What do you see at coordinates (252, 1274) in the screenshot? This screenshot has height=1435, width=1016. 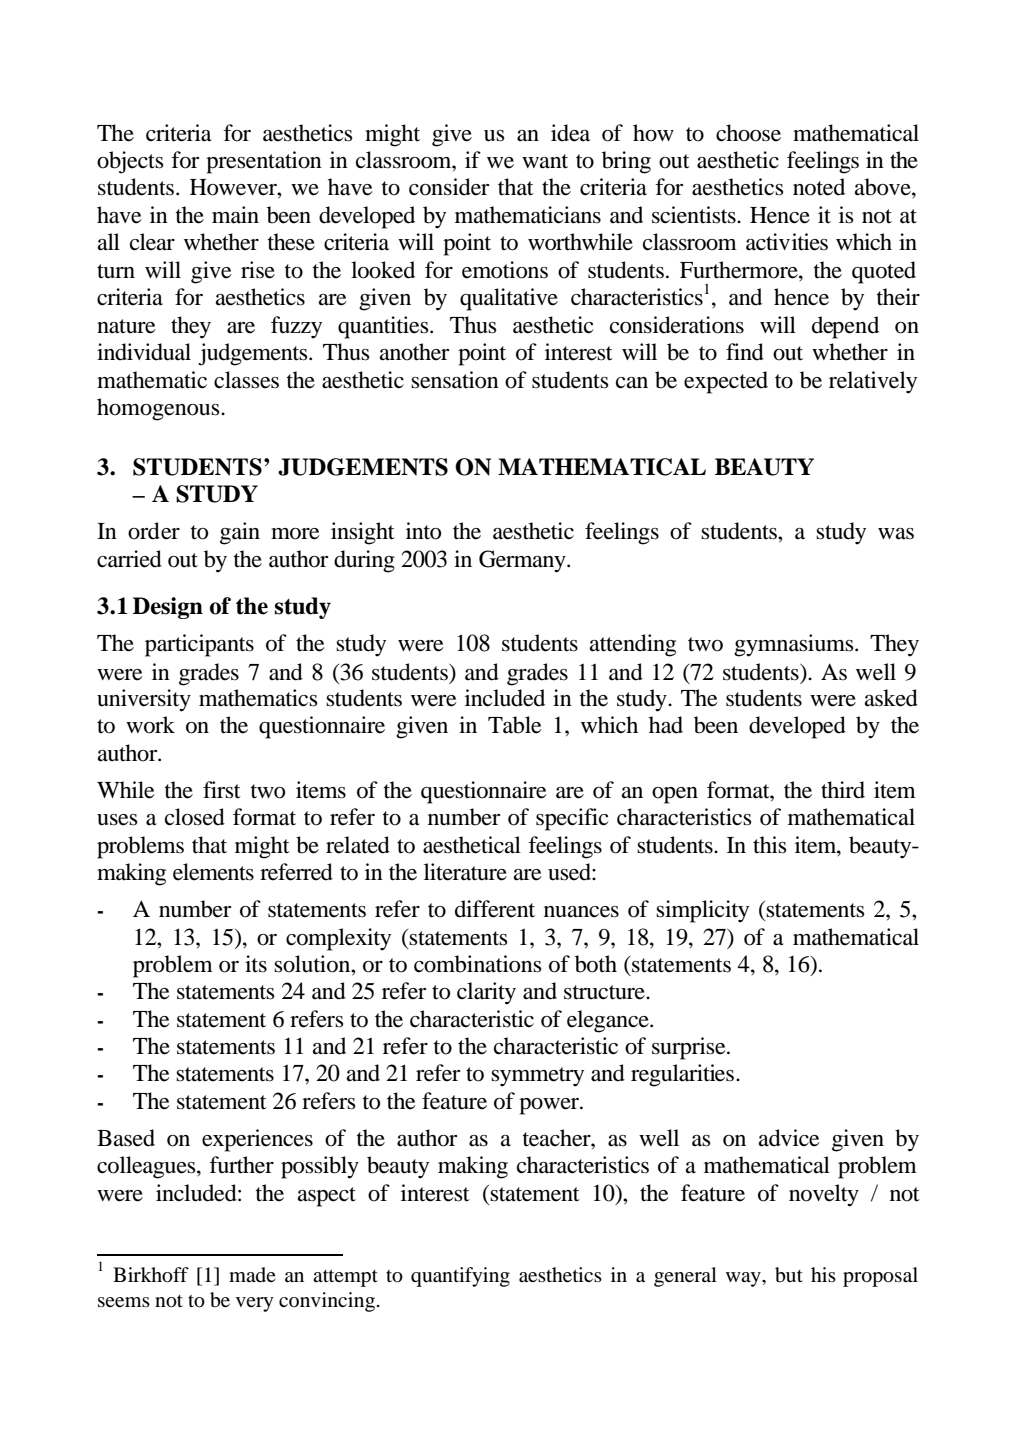 I see `made` at bounding box center [252, 1274].
